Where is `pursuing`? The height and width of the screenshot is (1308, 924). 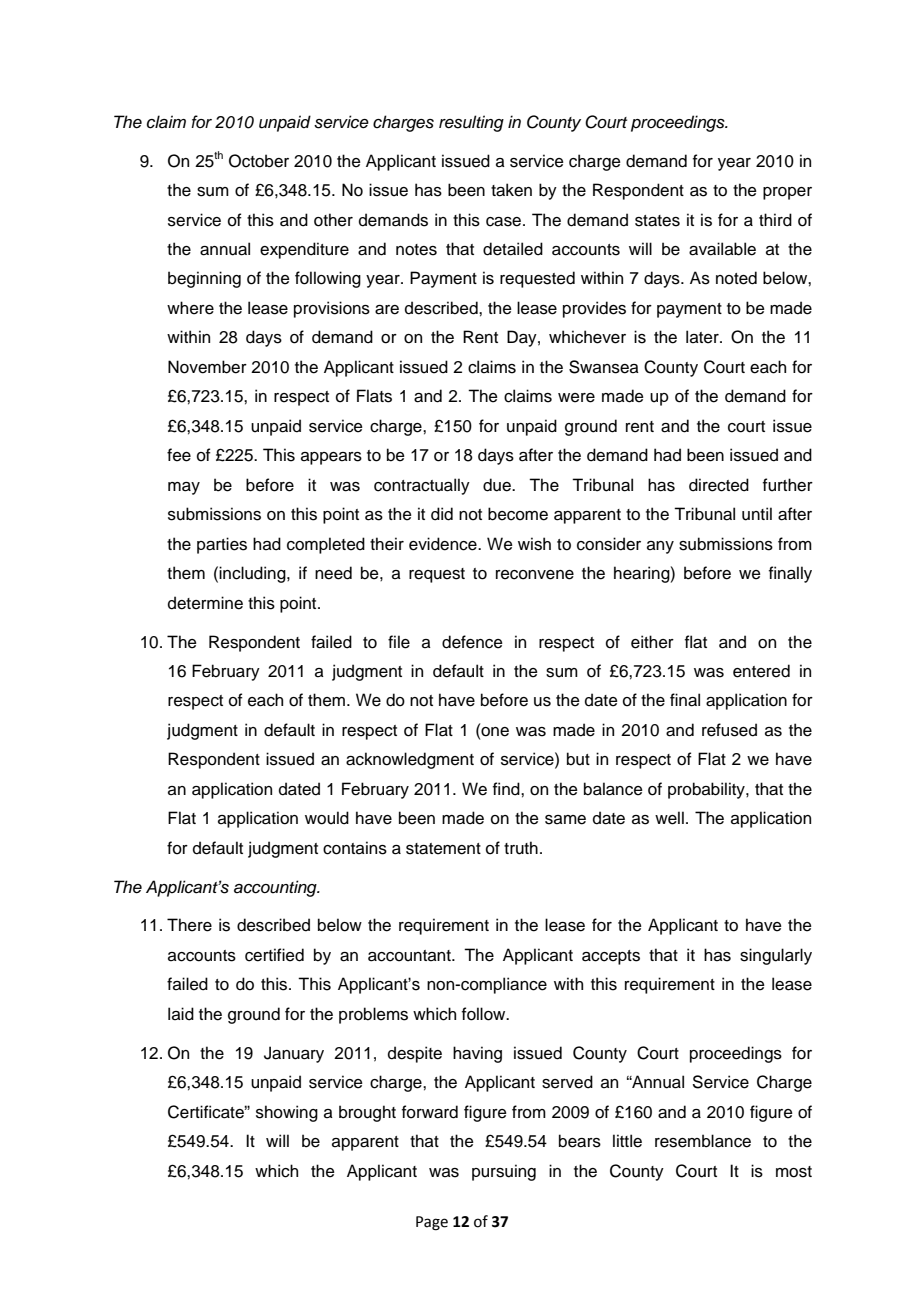 pursuing is located at coordinates (504, 1172).
